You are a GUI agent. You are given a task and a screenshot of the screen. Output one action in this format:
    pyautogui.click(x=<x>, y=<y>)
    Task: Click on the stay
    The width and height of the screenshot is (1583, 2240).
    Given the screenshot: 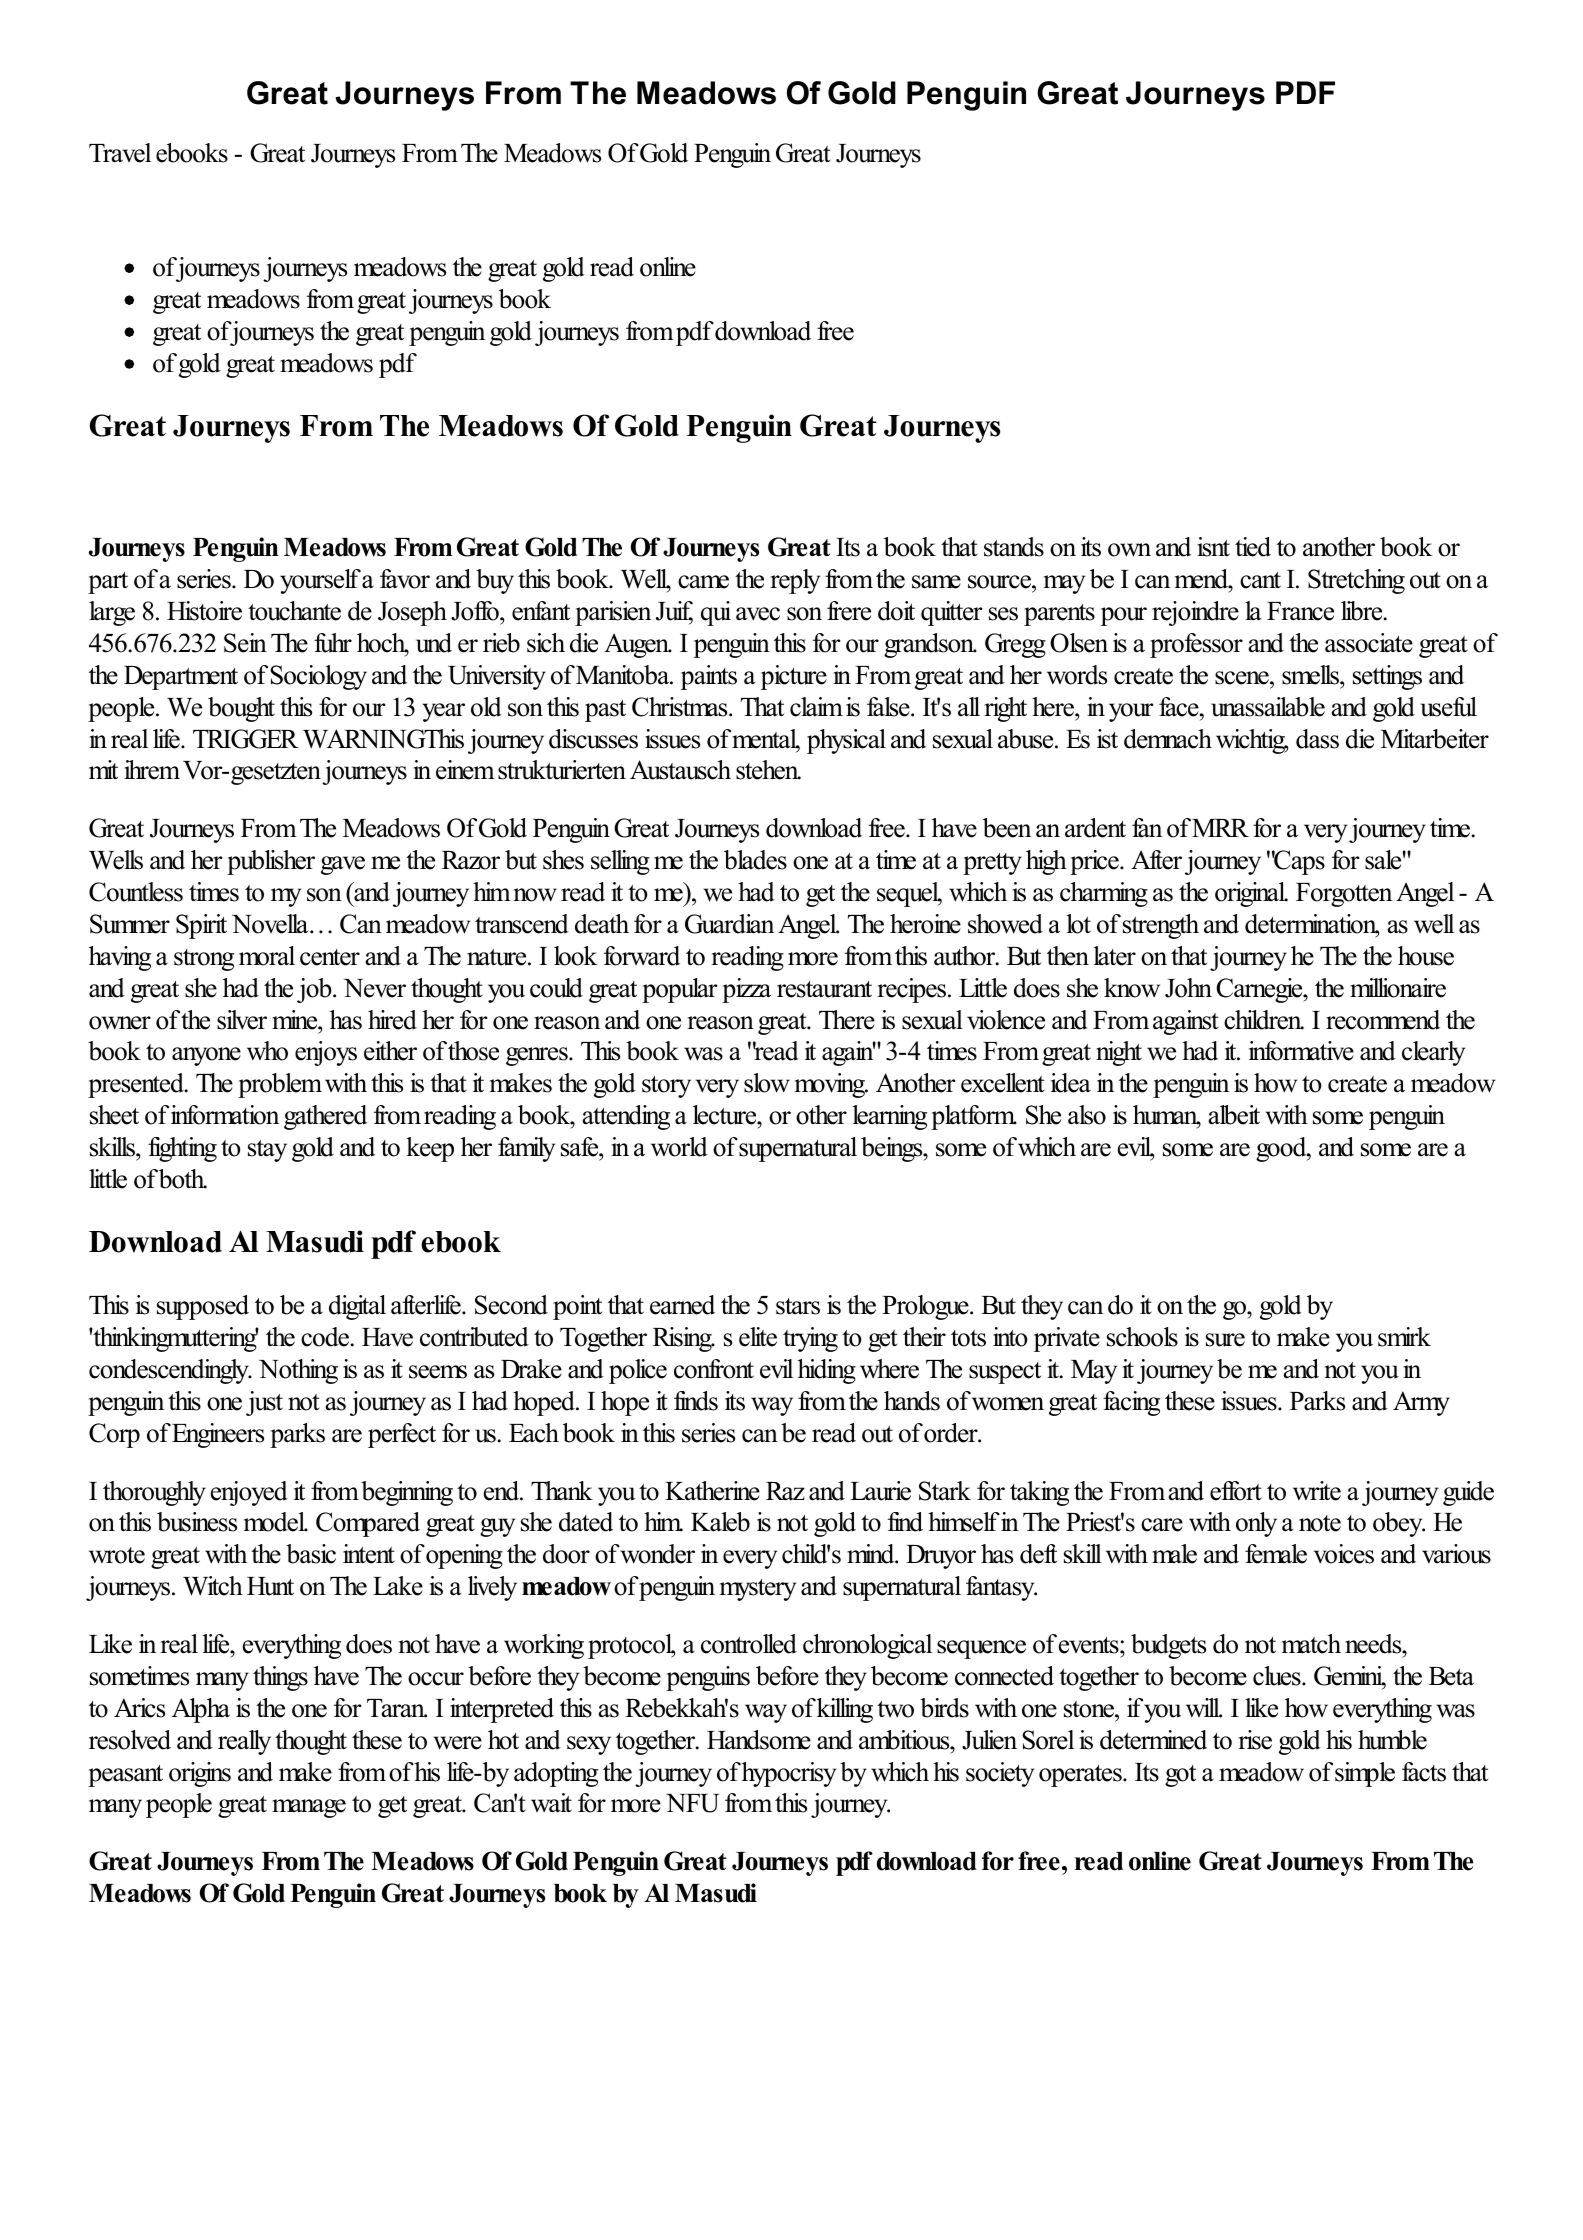 What is the action you would take?
    pyautogui.click(x=267, y=1151)
